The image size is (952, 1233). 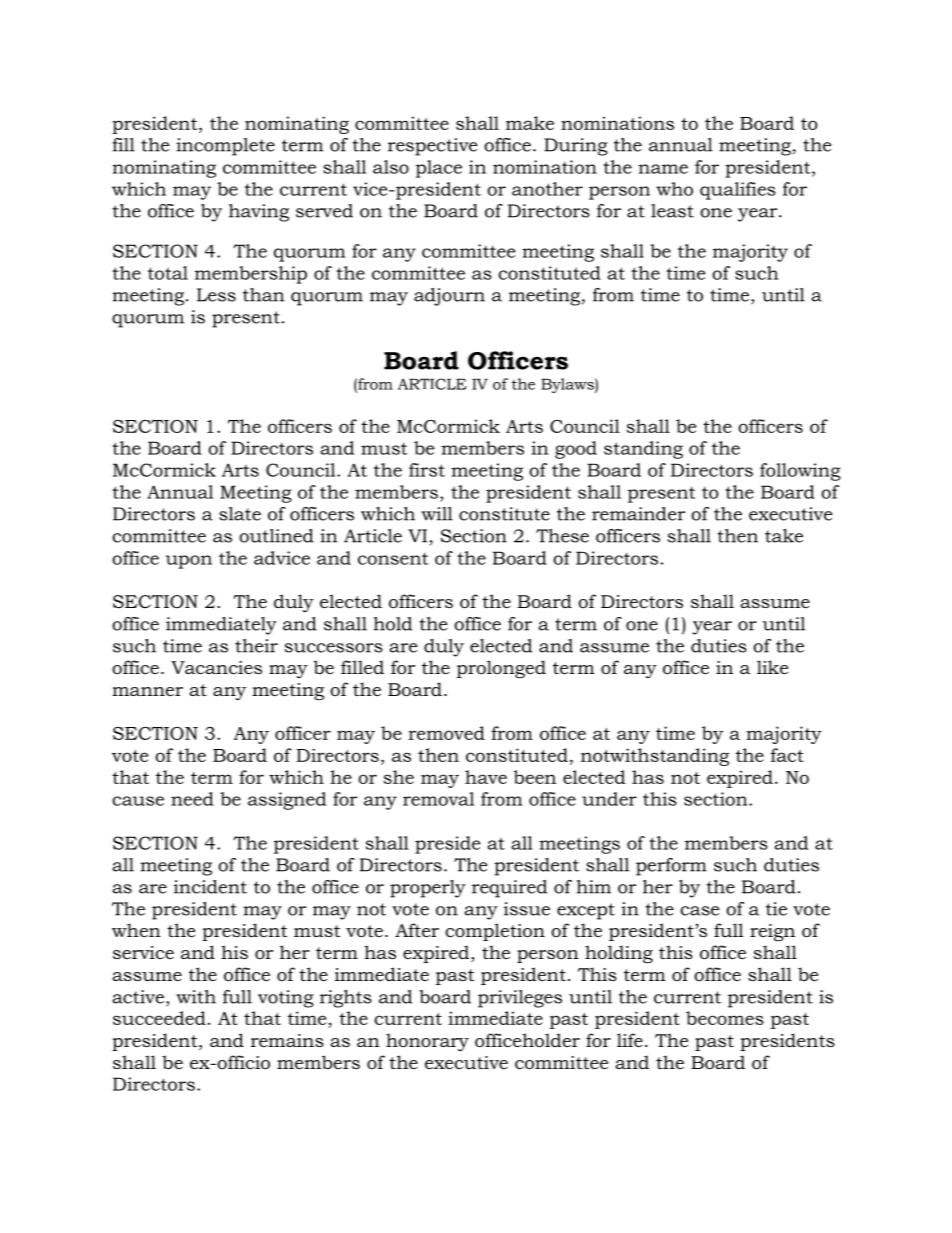 I want to click on slate, so click(x=240, y=514).
